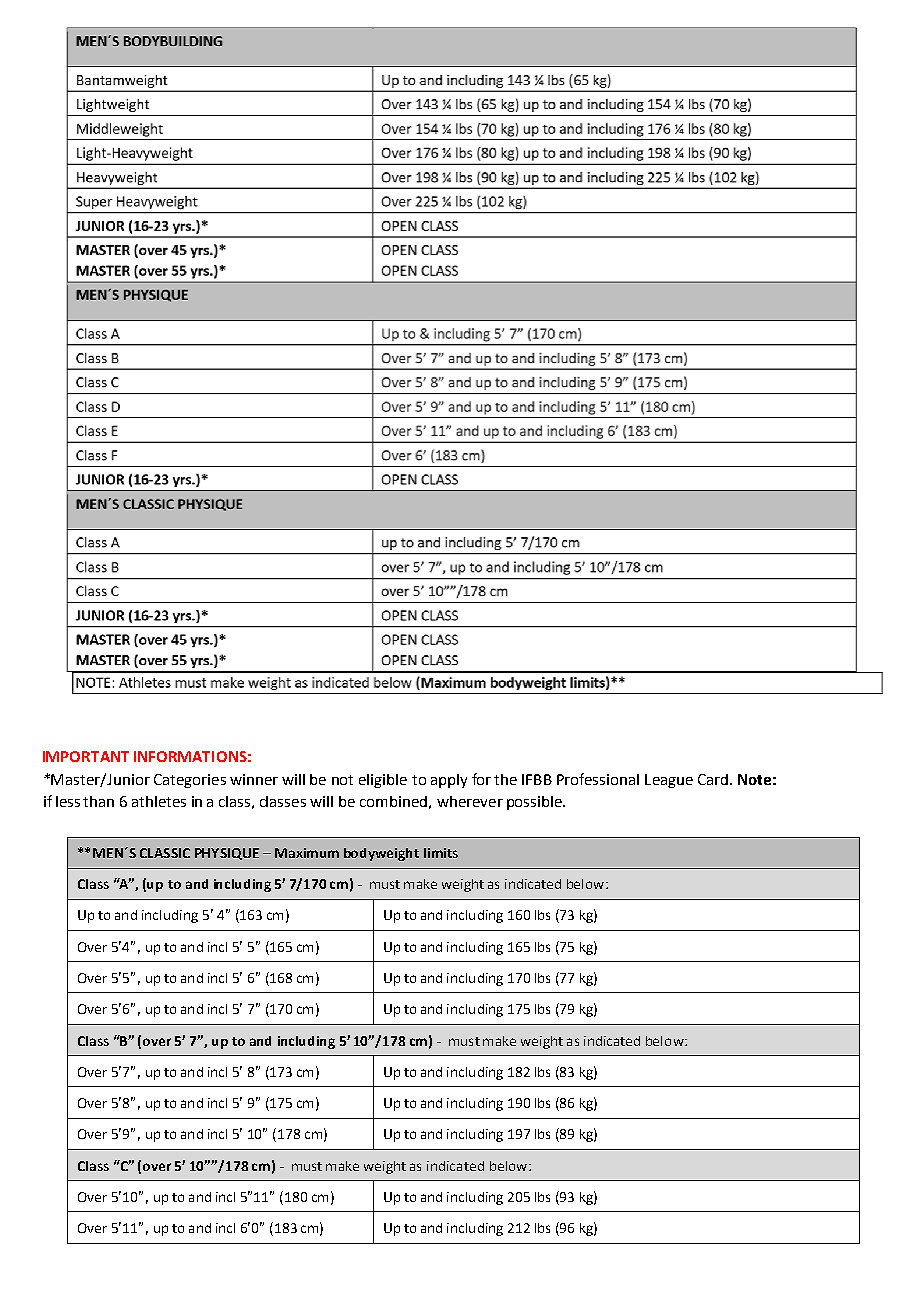 This screenshot has width=924, height=1308. I want to click on wherever, so click(470, 801).
